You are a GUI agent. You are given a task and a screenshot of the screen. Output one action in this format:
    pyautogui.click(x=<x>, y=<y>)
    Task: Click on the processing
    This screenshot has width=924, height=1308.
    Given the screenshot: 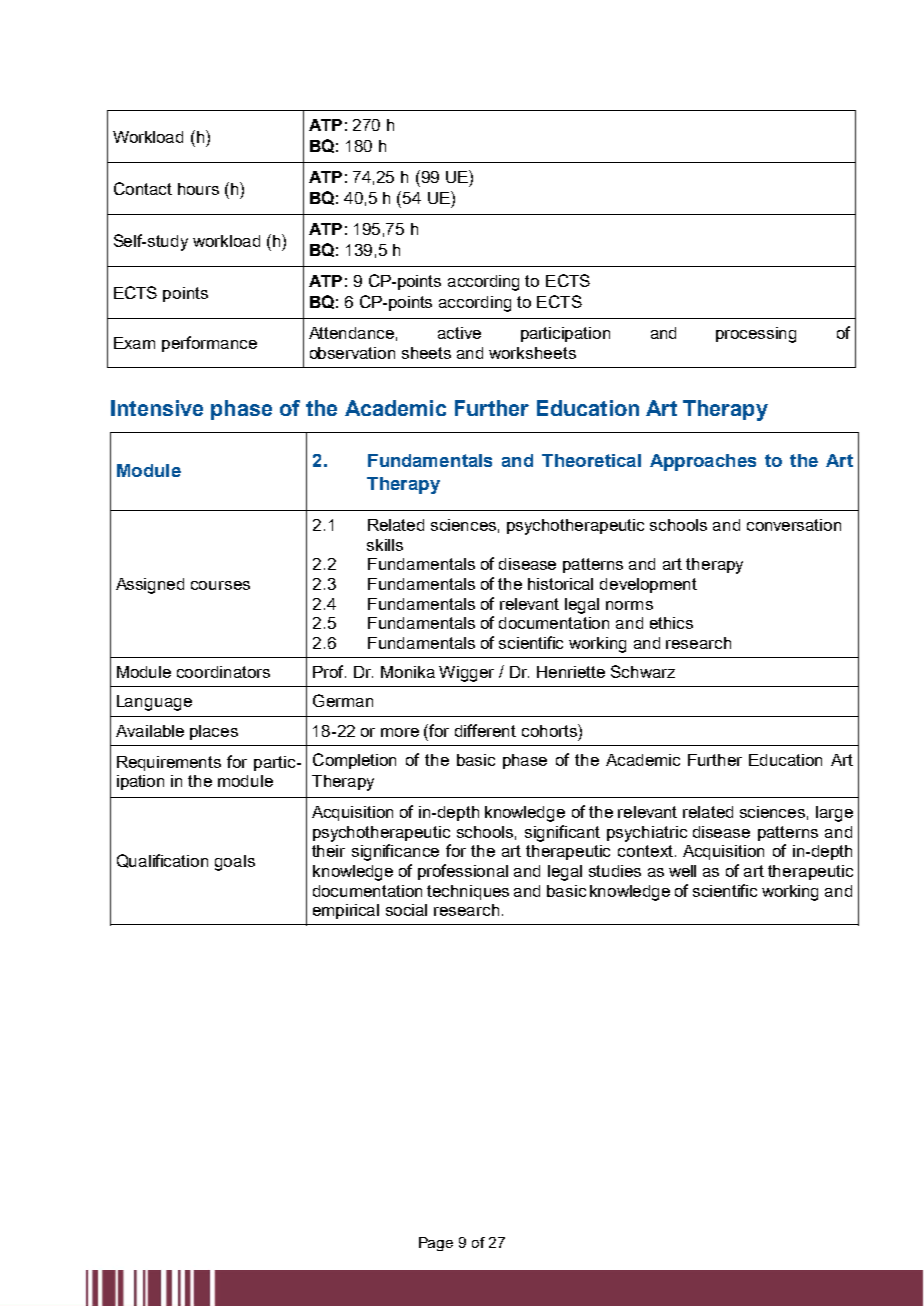 What is the action you would take?
    pyautogui.click(x=756, y=335)
